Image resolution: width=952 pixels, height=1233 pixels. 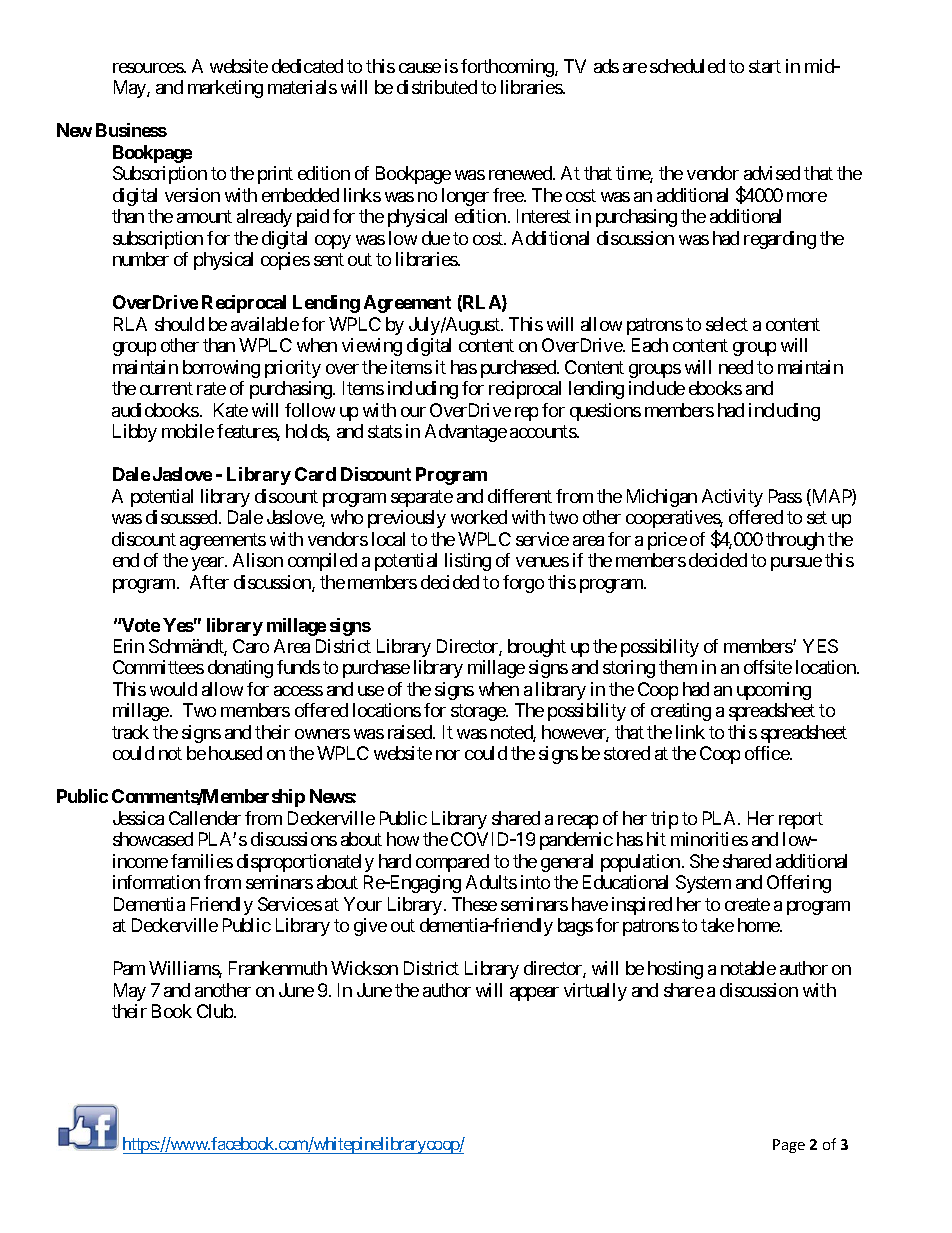 I want to click on distributed, so click(x=437, y=87).
